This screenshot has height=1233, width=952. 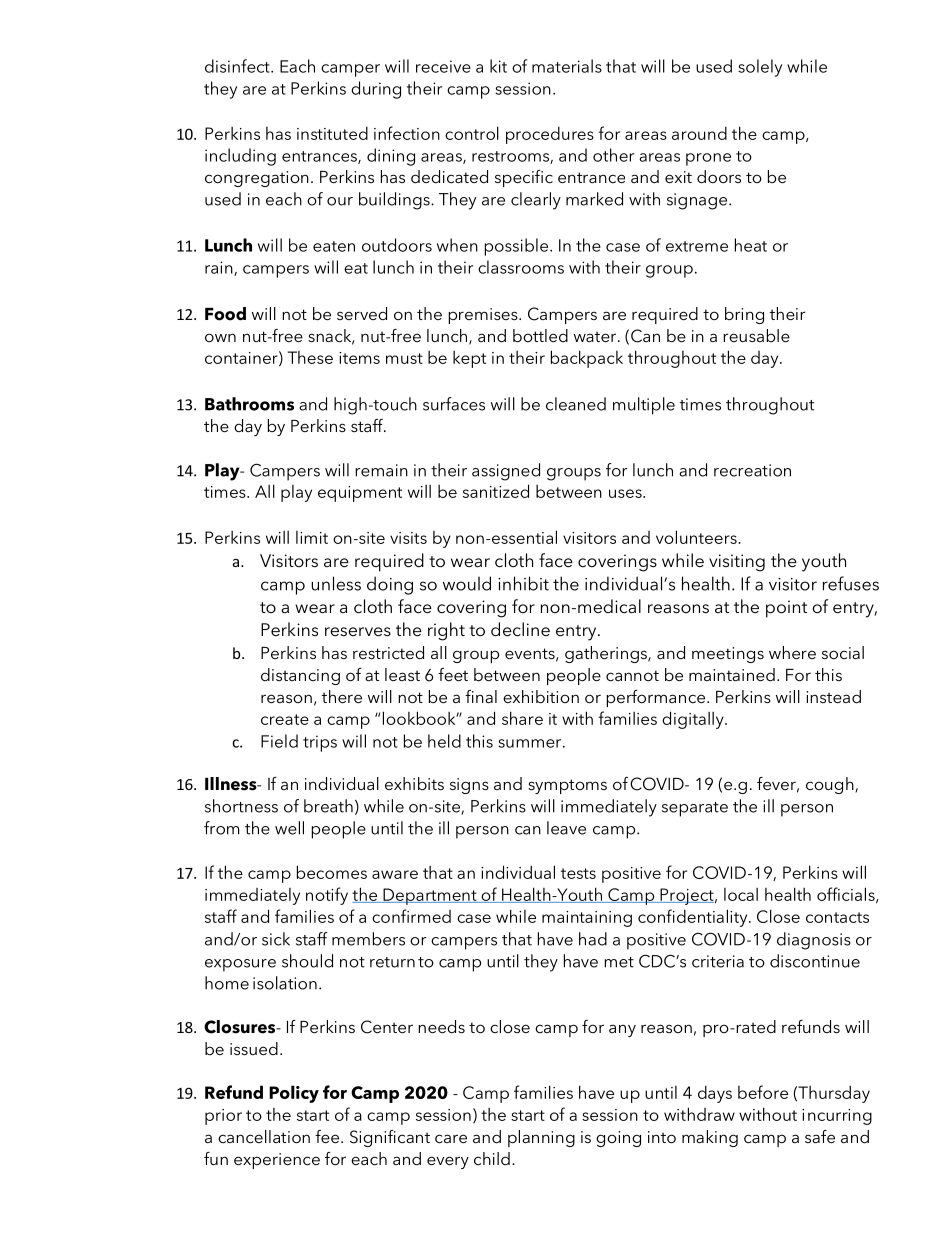 What do you see at coordinates (332, 133) in the screenshot?
I see `instituted` at bounding box center [332, 133].
